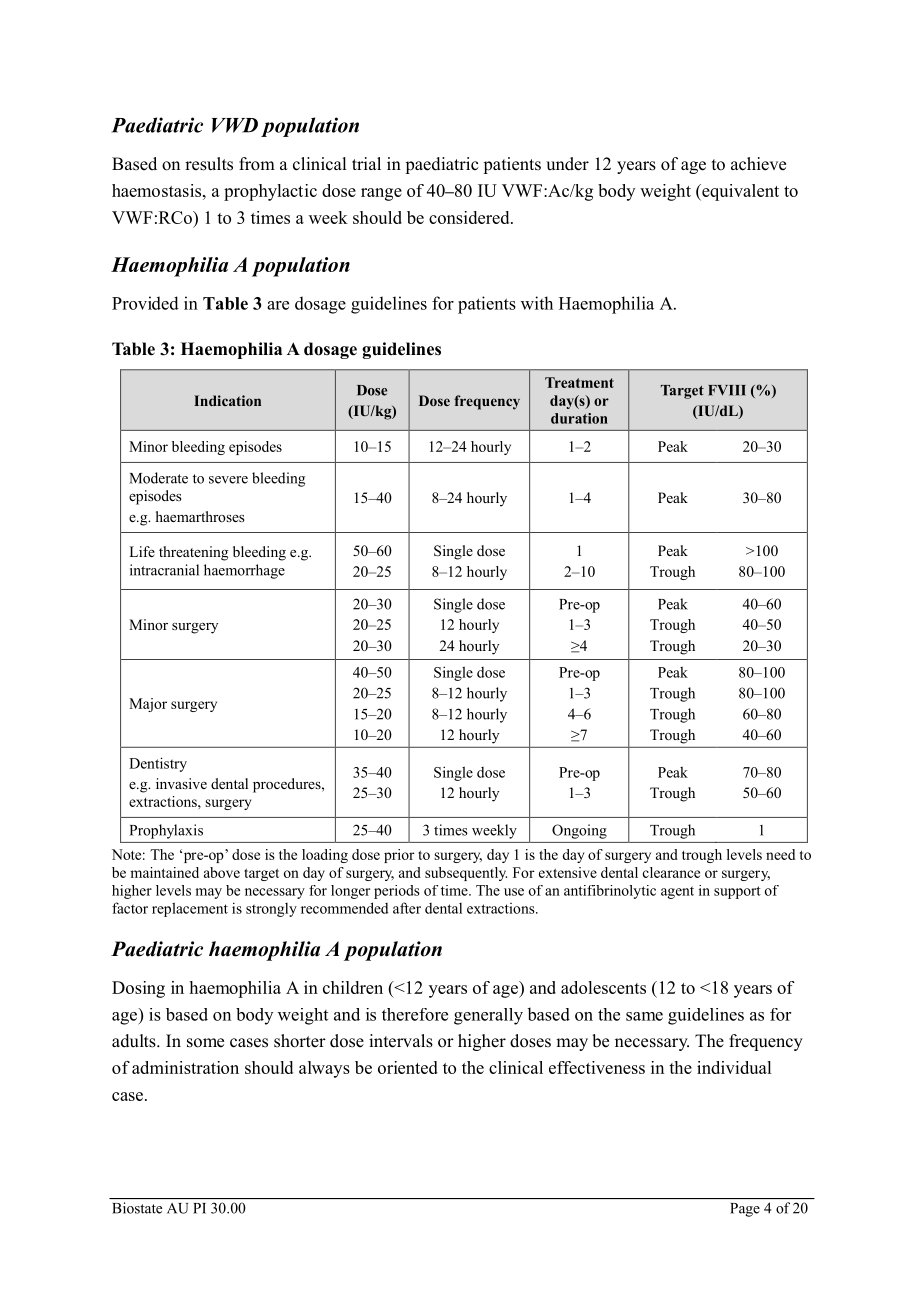 This screenshot has height=1308, width=924. I want to click on administration, so click(185, 1067).
